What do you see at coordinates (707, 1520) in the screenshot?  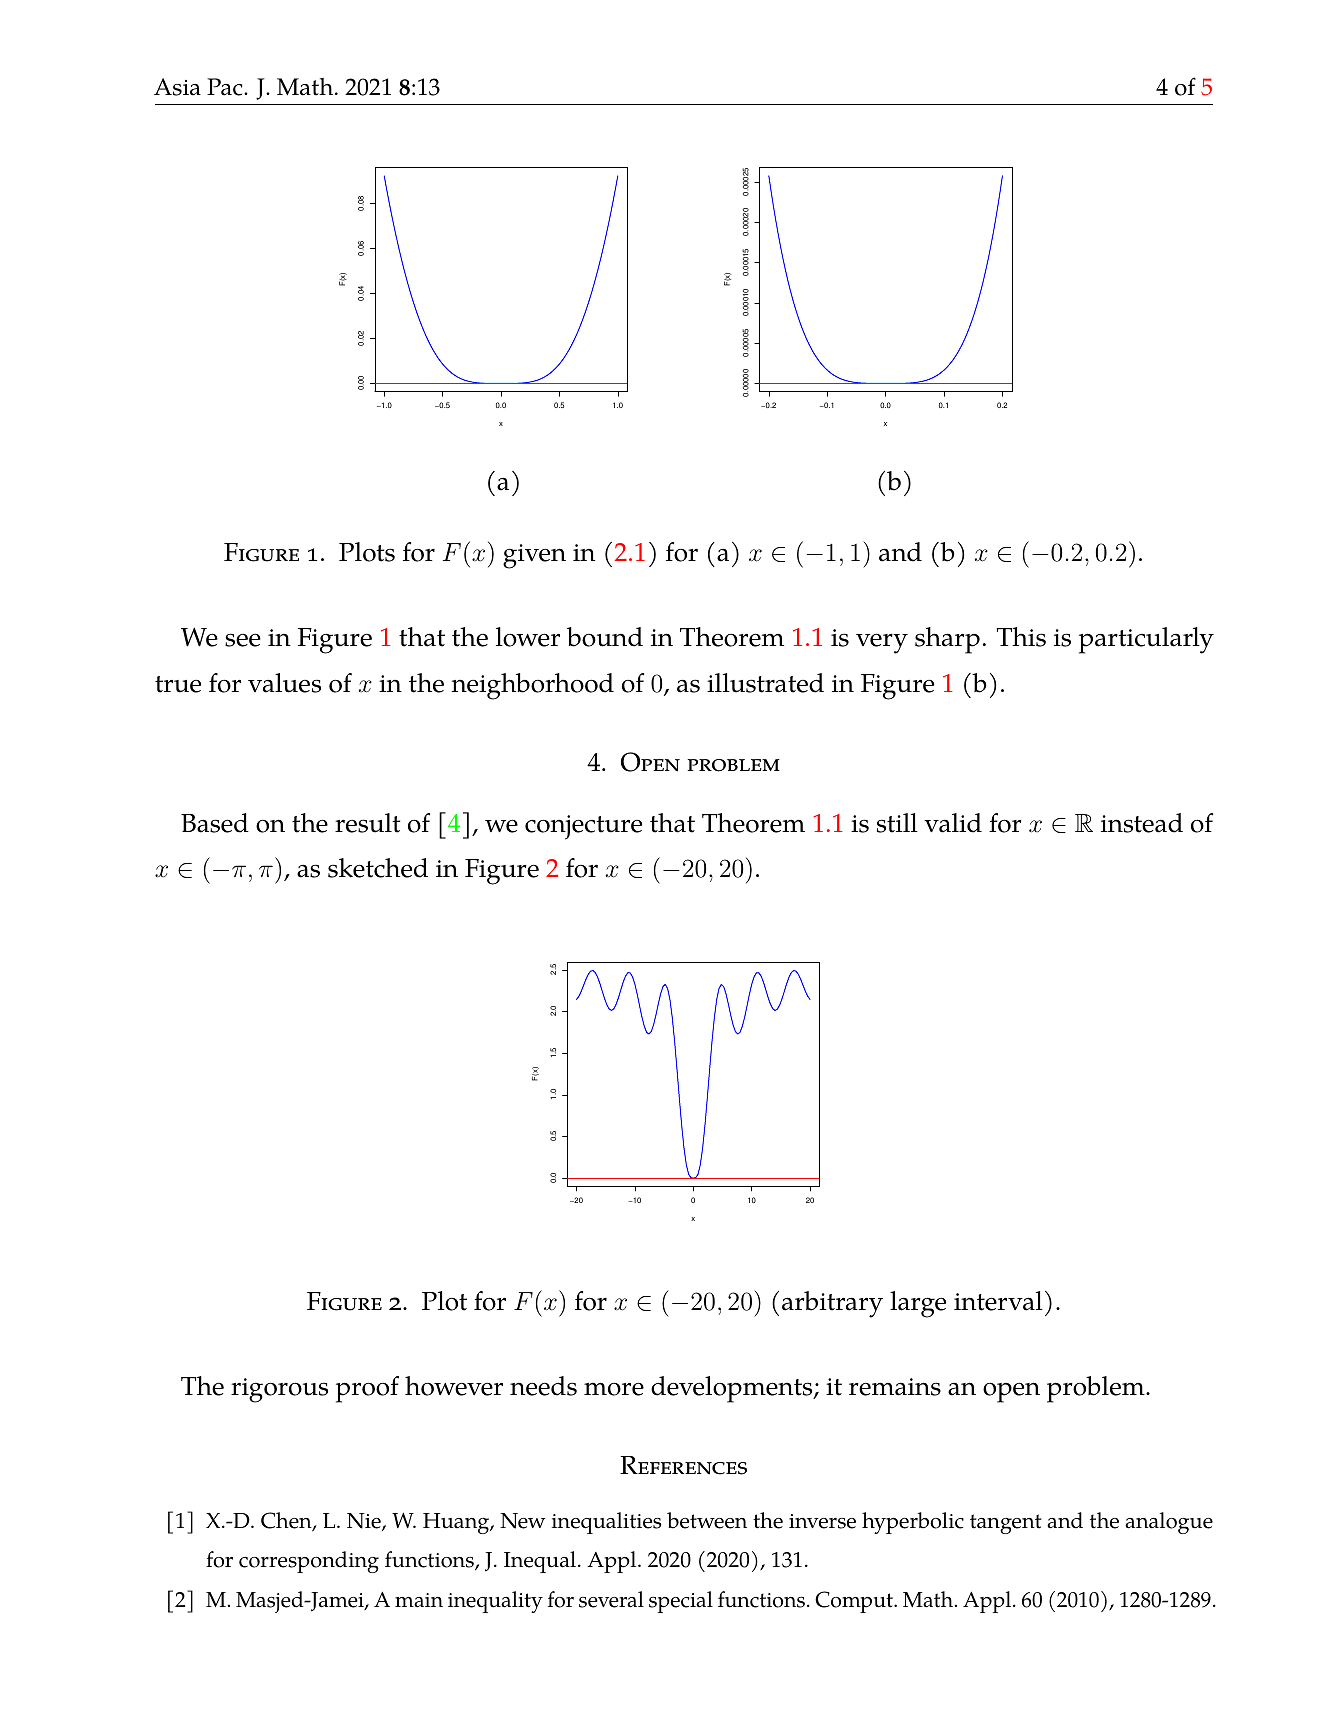 I see `between` at bounding box center [707, 1520].
